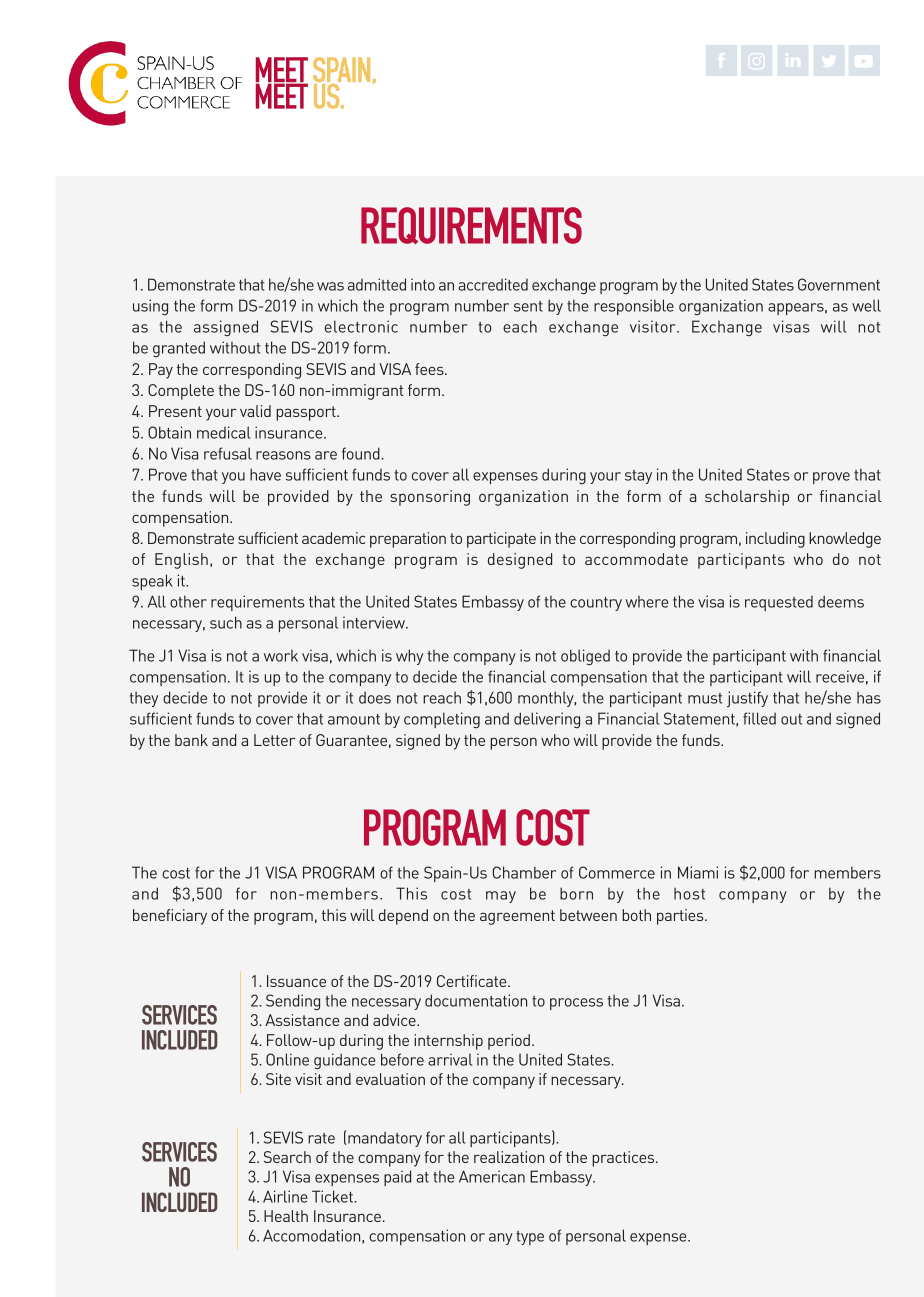  What do you see at coordinates (473, 981) in the screenshot?
I see `Certificate` at bounding box center [473, 981].
